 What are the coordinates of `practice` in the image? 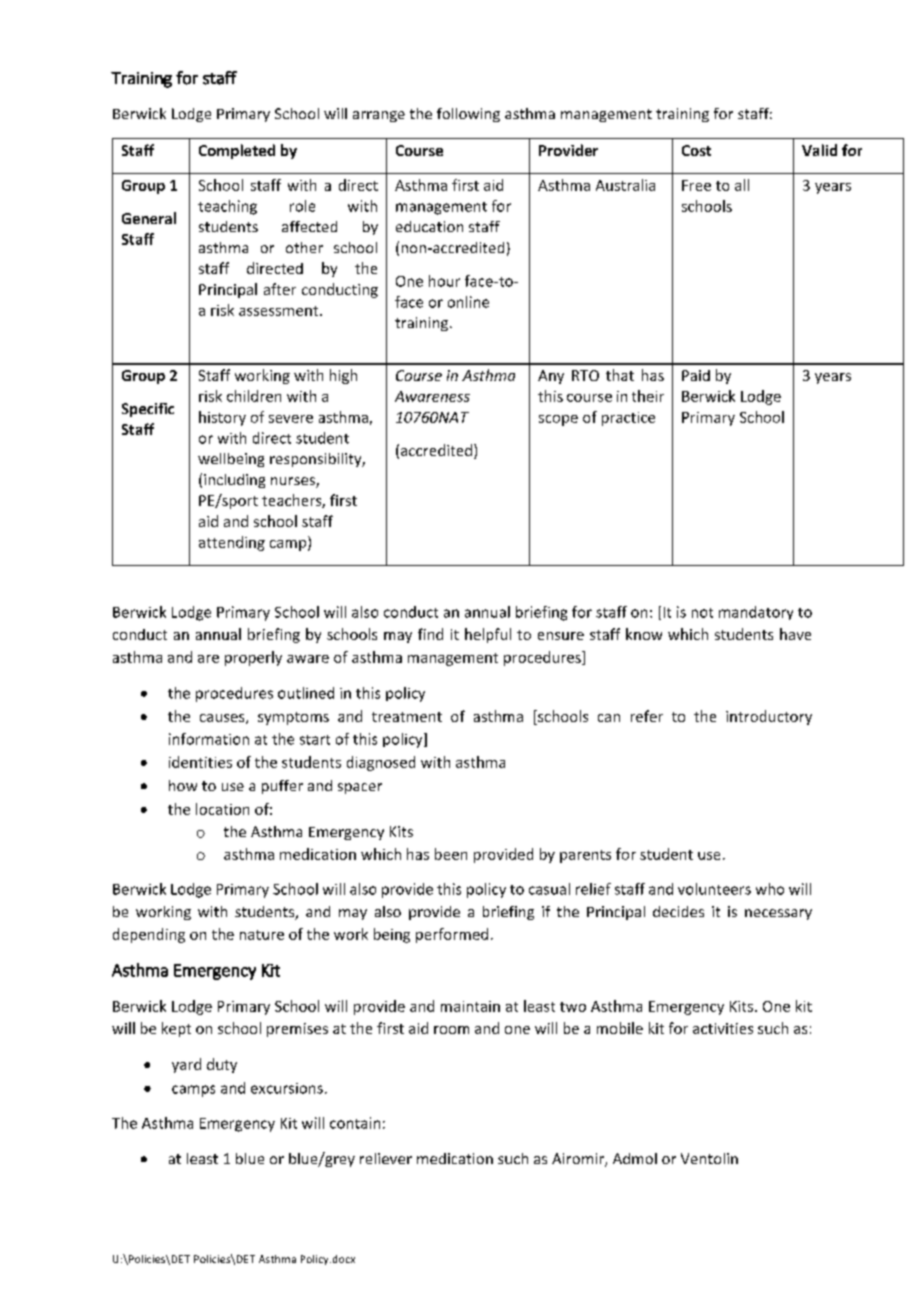 It's located at (628, 419).
